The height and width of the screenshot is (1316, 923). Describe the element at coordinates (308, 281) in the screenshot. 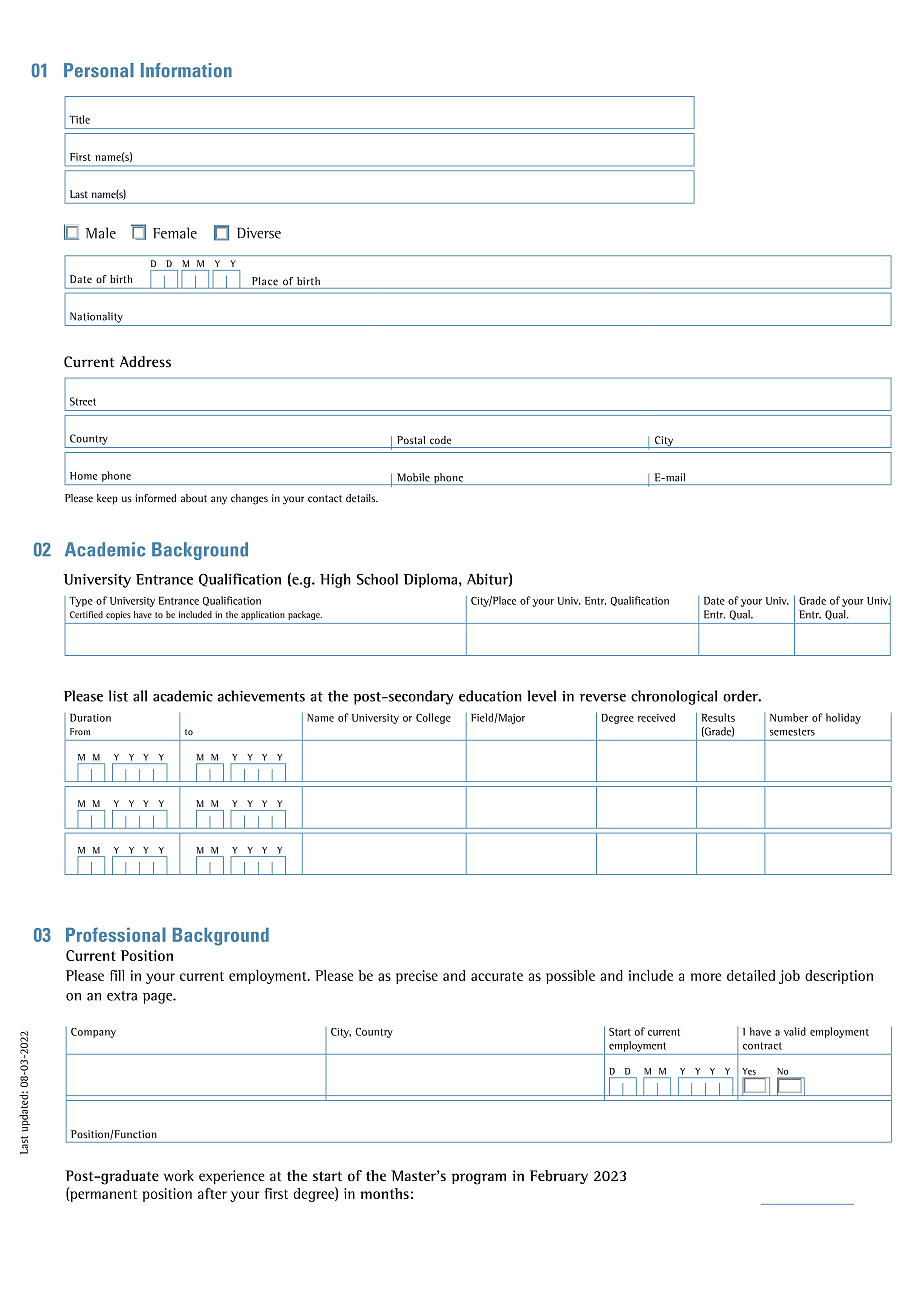

I see `birth` at that location.
